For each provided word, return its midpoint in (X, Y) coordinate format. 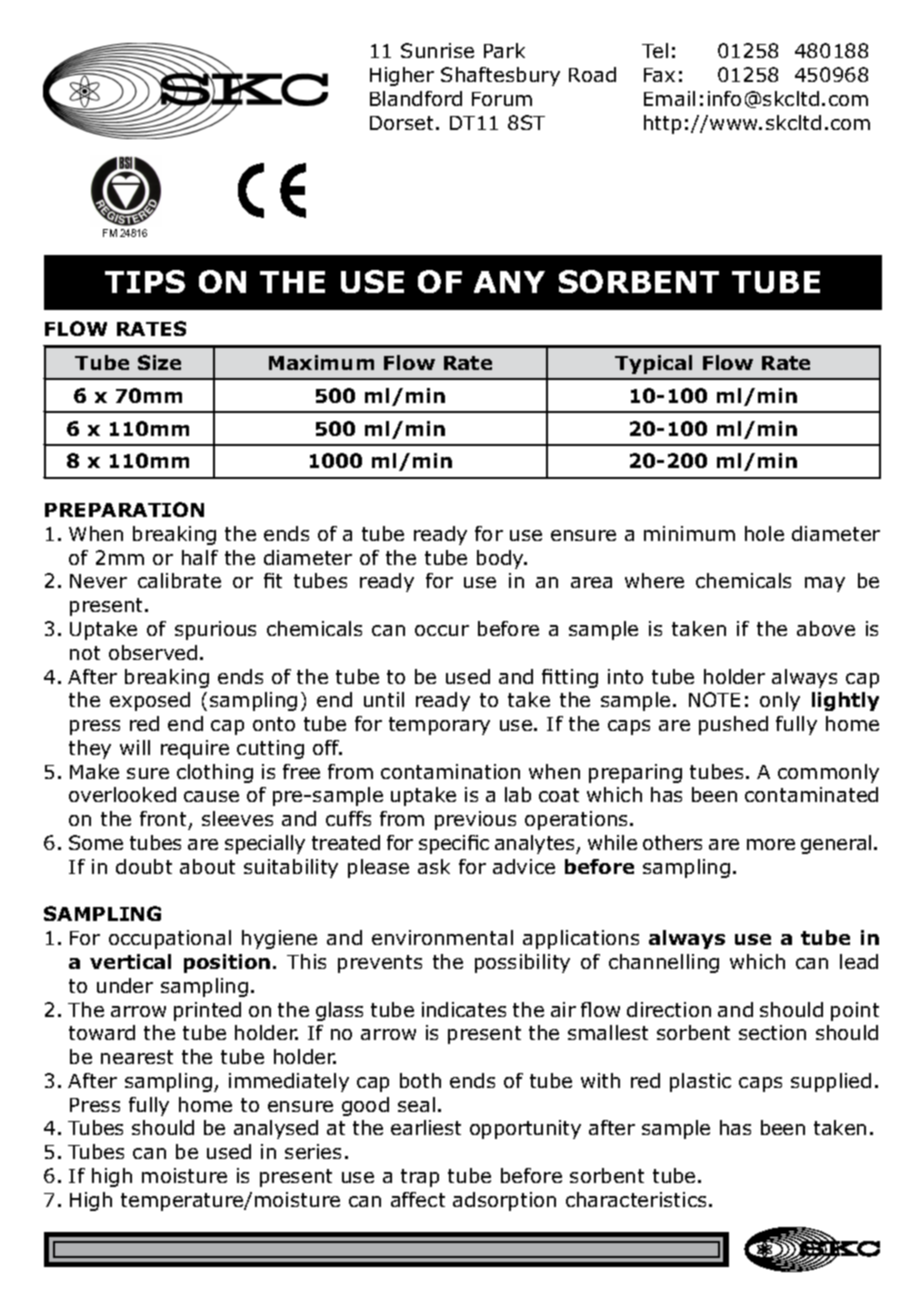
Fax (659, 75)
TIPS (145, 281)
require (195, 749)
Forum (502, 99)
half (200, 557)
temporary (439, 726)
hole (764, 533)
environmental (442, 937)
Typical (653, 364)
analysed (276, 1129)
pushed (733, 725)
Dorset (401, 123)
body (501, 559)
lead (859, 961)
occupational (170, 939)
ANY (509, 282)
